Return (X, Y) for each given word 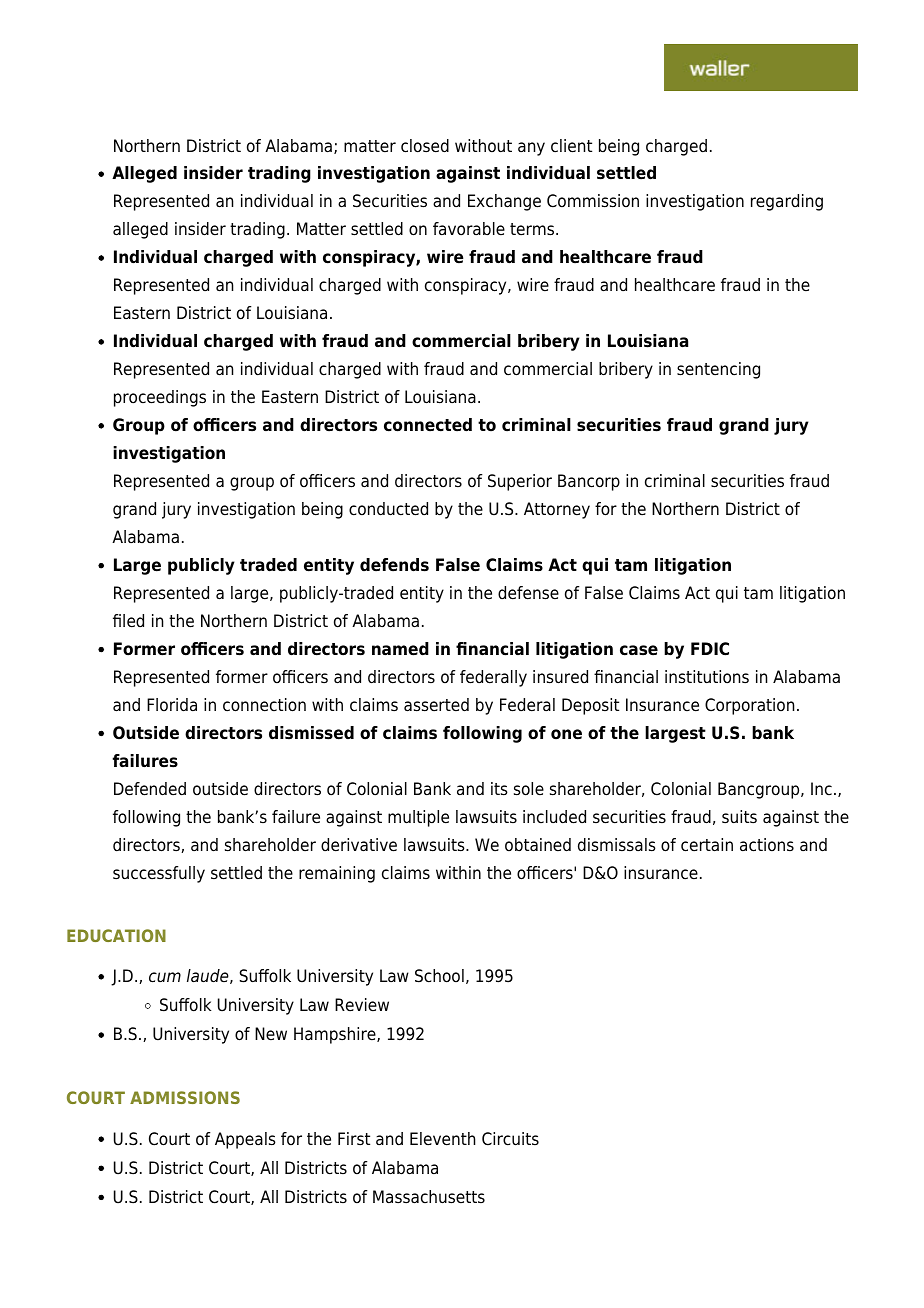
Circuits (510, 1139)
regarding (787, 202)
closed (425, 146)
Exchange (504, 202)
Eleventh (442, 1139)
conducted (388, 509)
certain (707, 845)
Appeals (245, 1140)
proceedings (160, 398)
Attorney (557, 510)
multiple (418, 818)
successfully (159, 874)
